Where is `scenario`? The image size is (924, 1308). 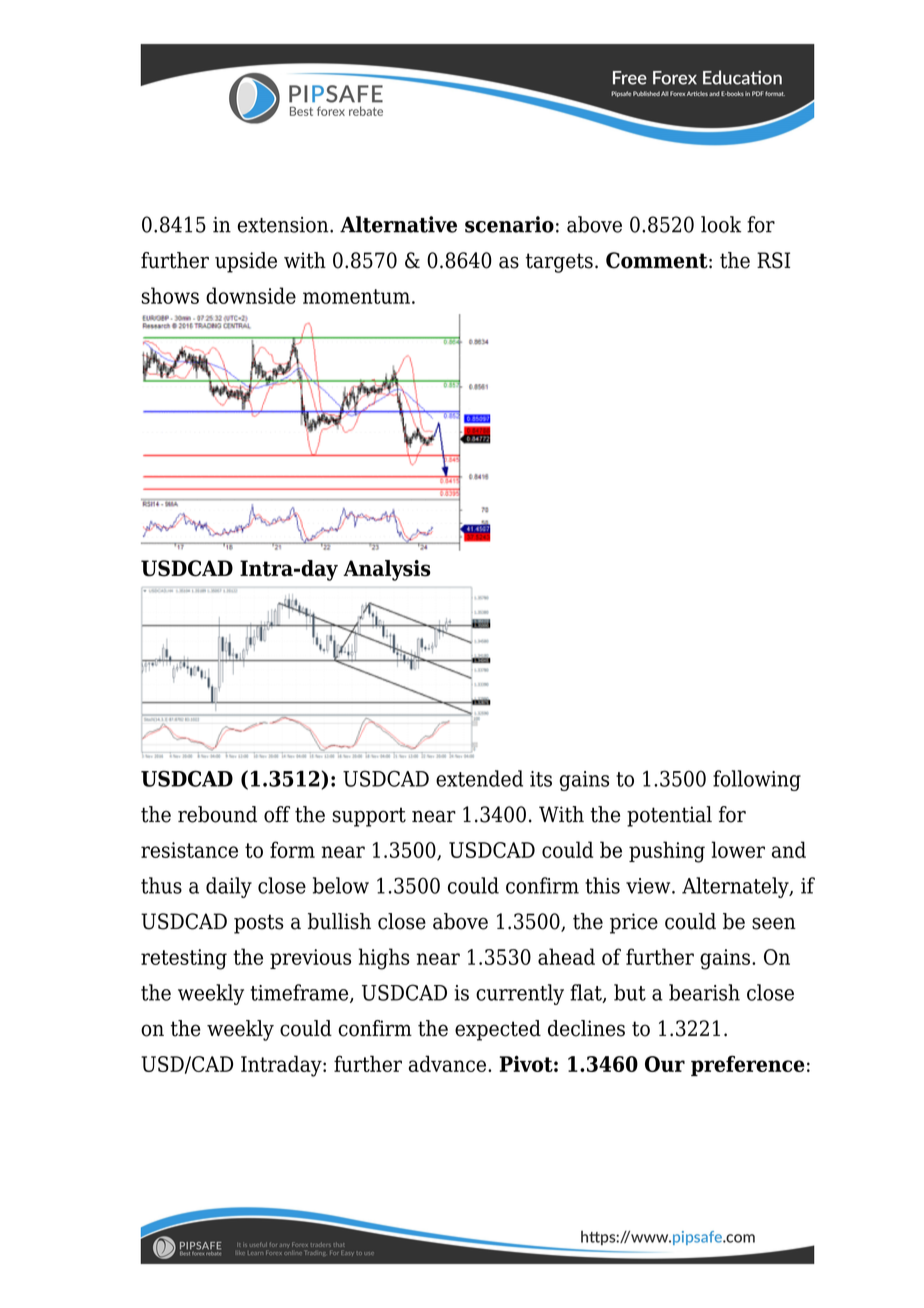 scenario is located at coordinates (509, 224).
